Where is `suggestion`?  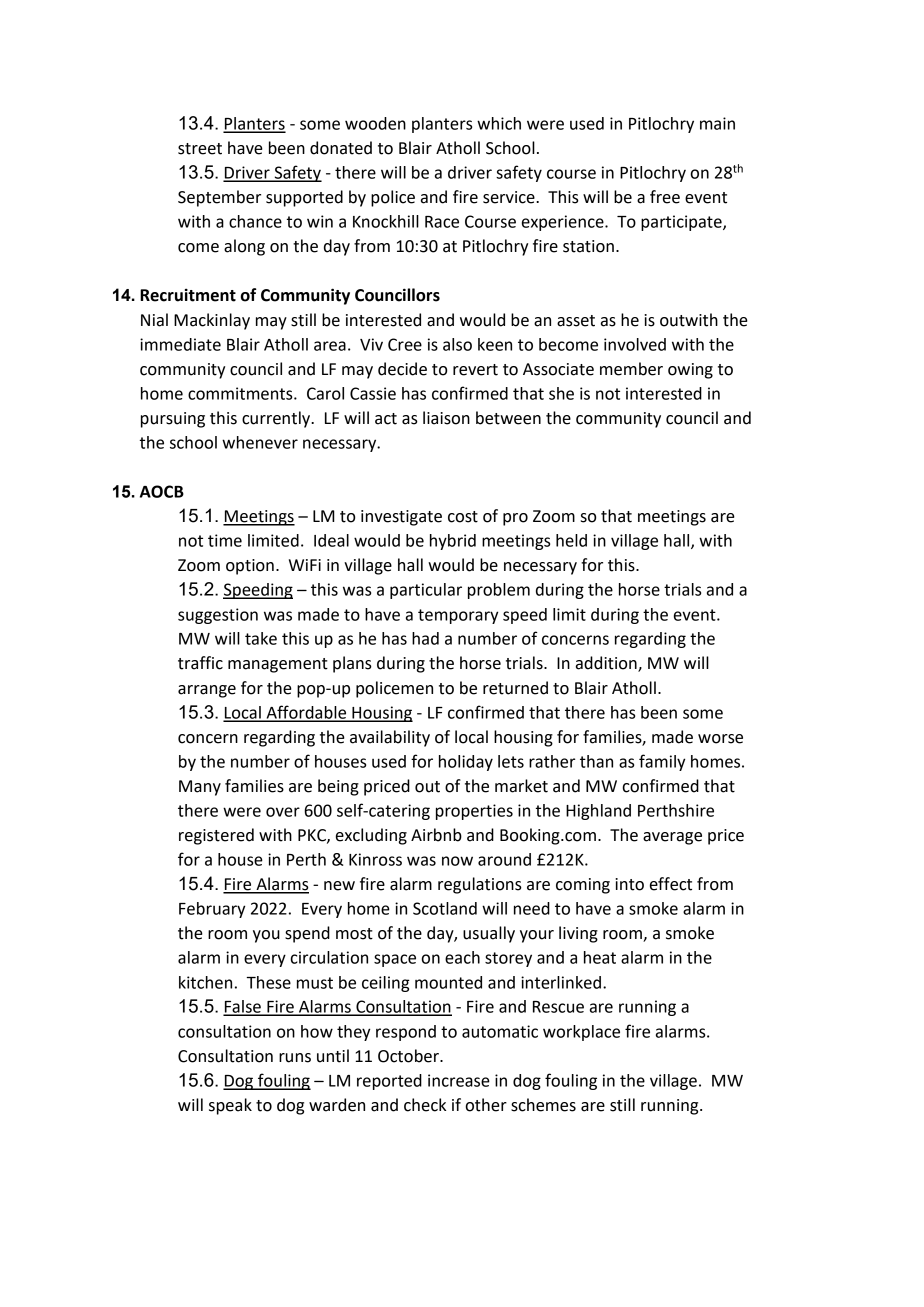
suggestion is located at coordinates (218, 616).
